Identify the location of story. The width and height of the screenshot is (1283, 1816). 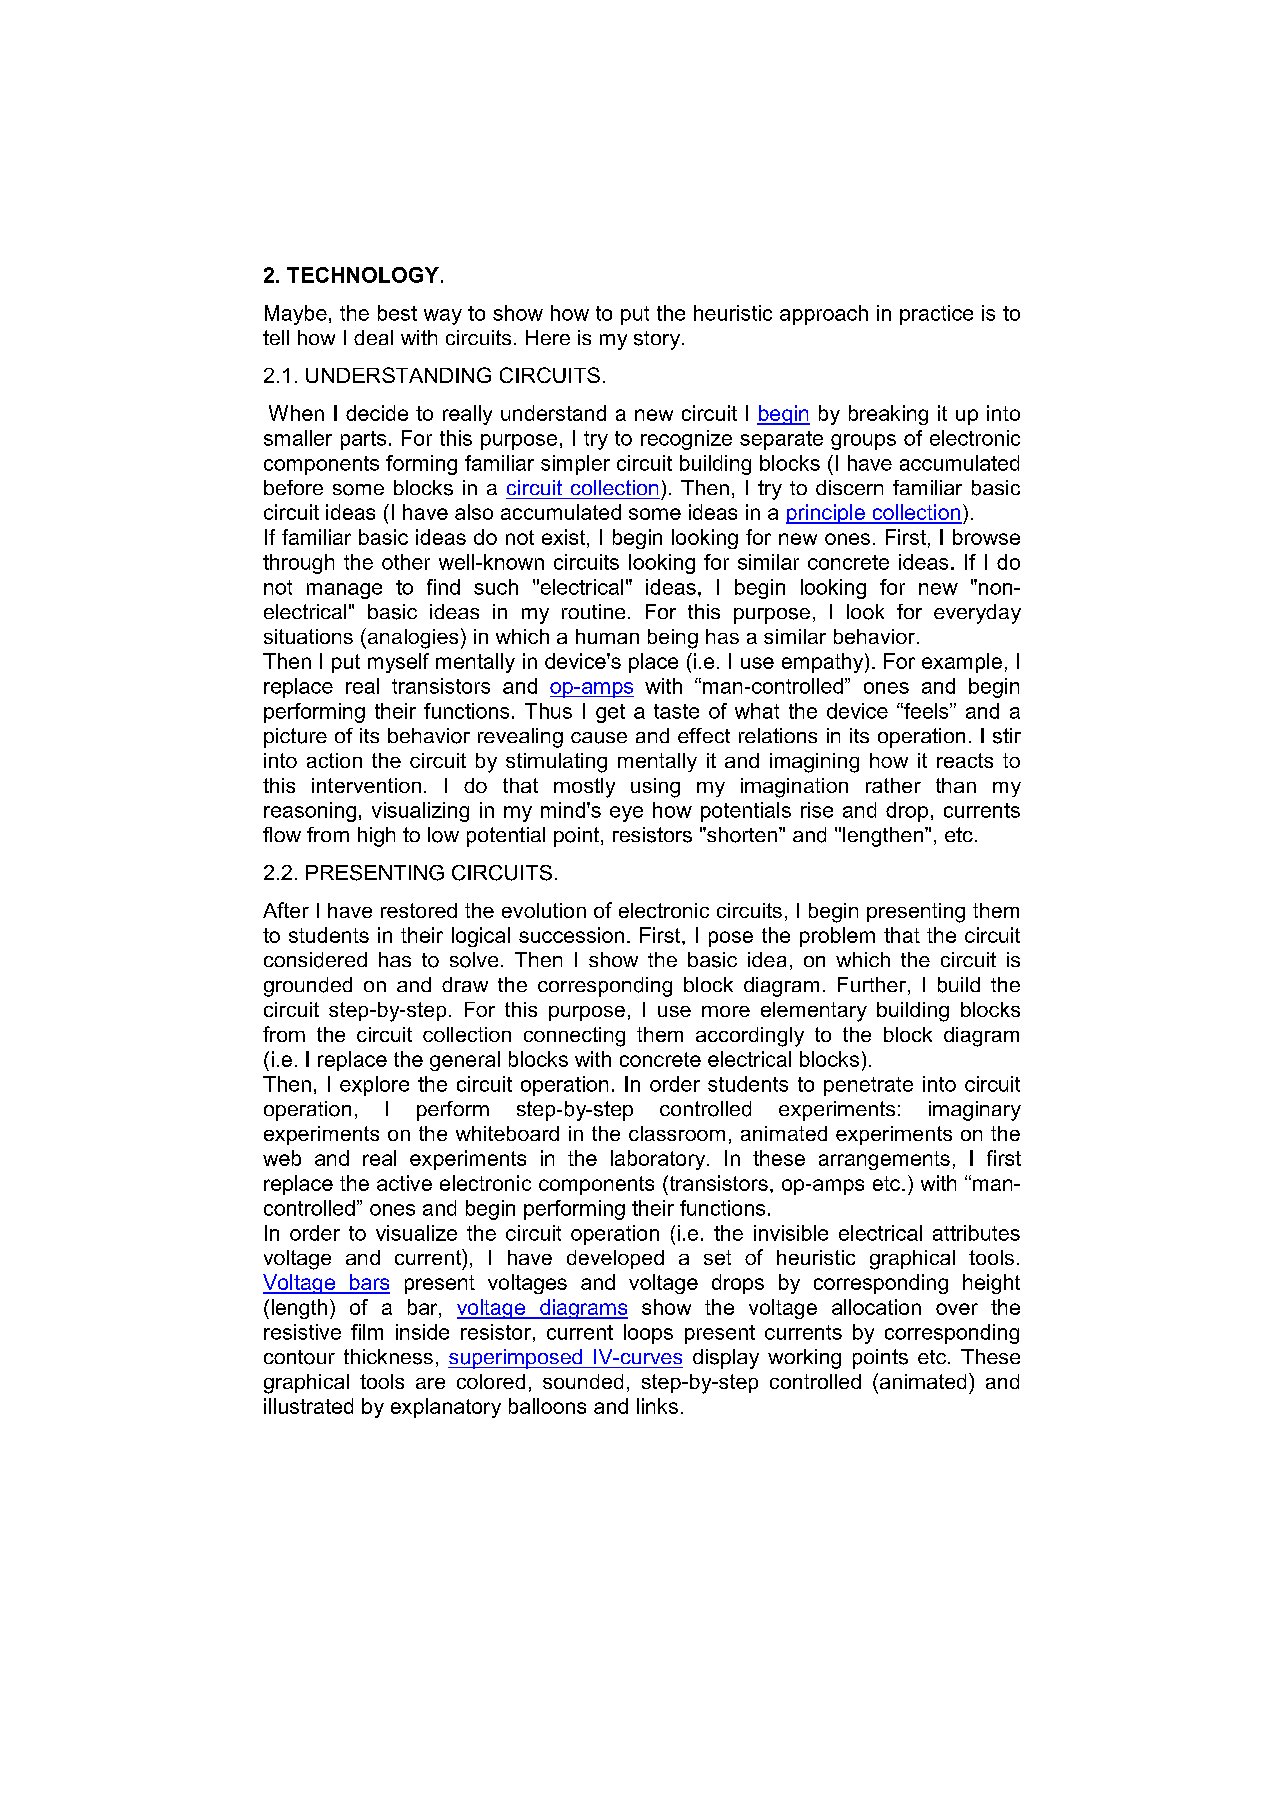
(657, 340).
